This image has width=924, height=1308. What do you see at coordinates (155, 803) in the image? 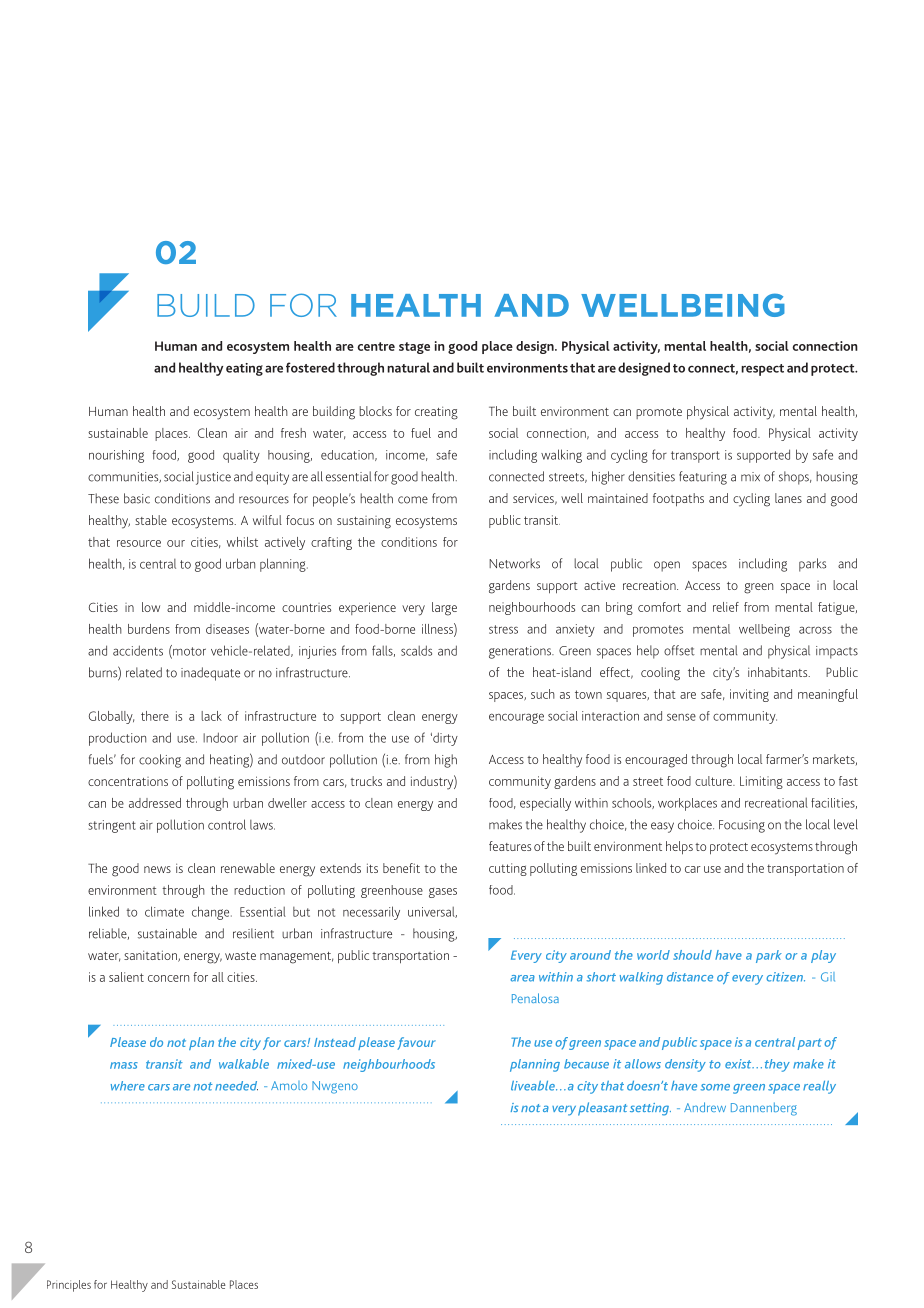
I see `addressed` at bounding box center [155, 803].
